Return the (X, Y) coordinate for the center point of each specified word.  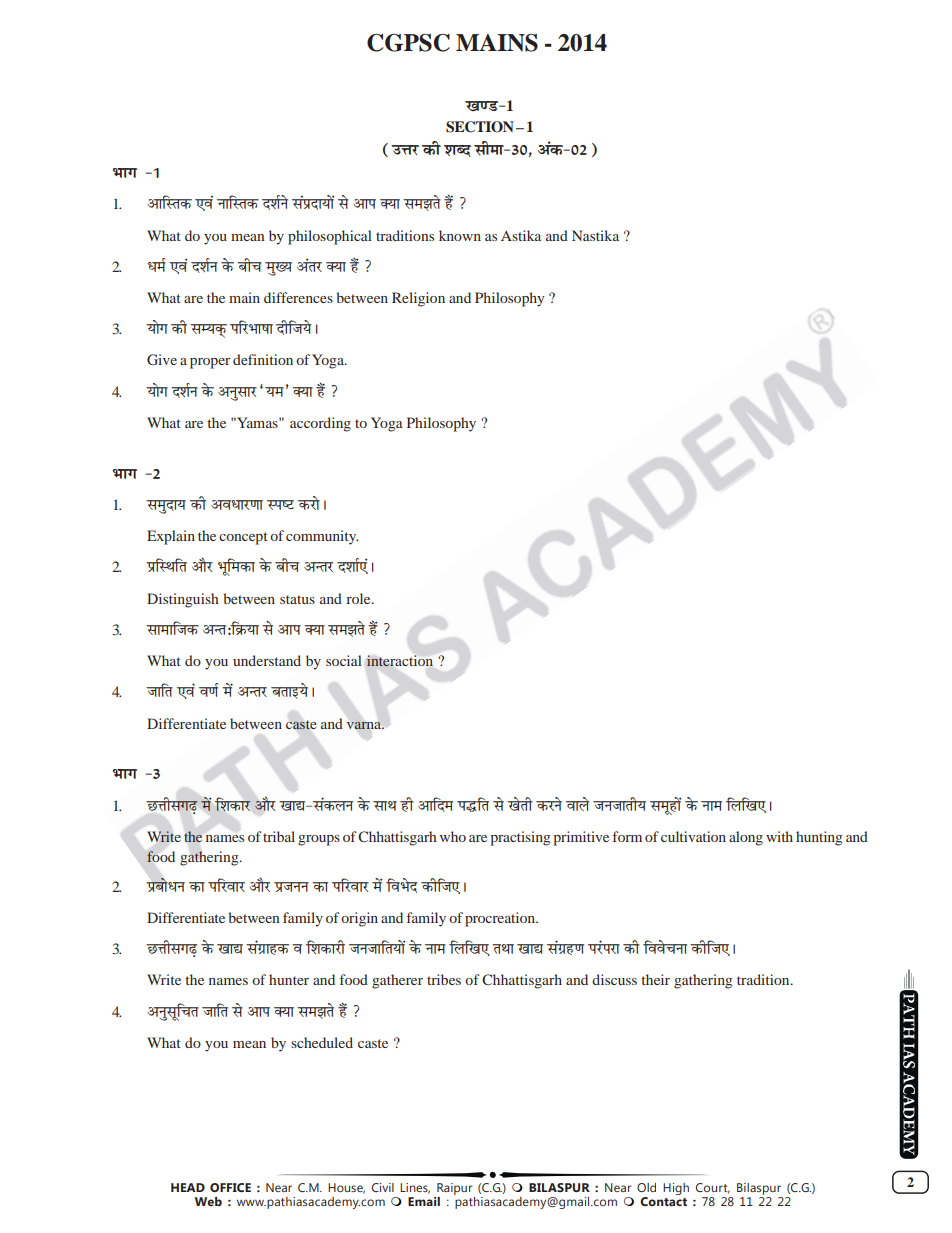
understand (267, 660)
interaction (400, 661)
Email (424, 1201)
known (460, 235)
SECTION (480, 127)
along (746, 838)
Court (713, 1188)
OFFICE (230, 1187)
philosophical (330, 237)
